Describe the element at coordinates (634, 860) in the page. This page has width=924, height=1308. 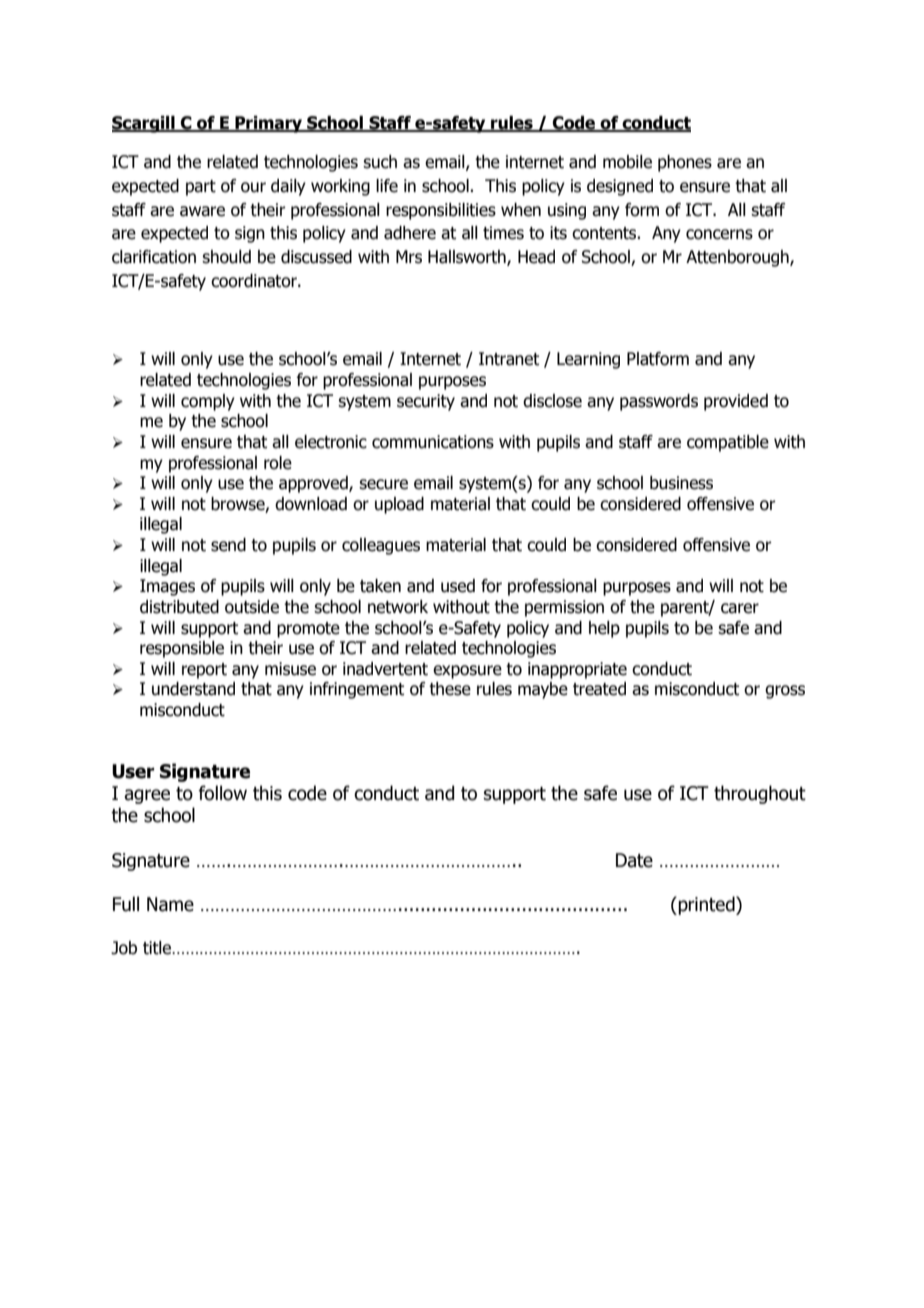
I see `Date` at that location.
